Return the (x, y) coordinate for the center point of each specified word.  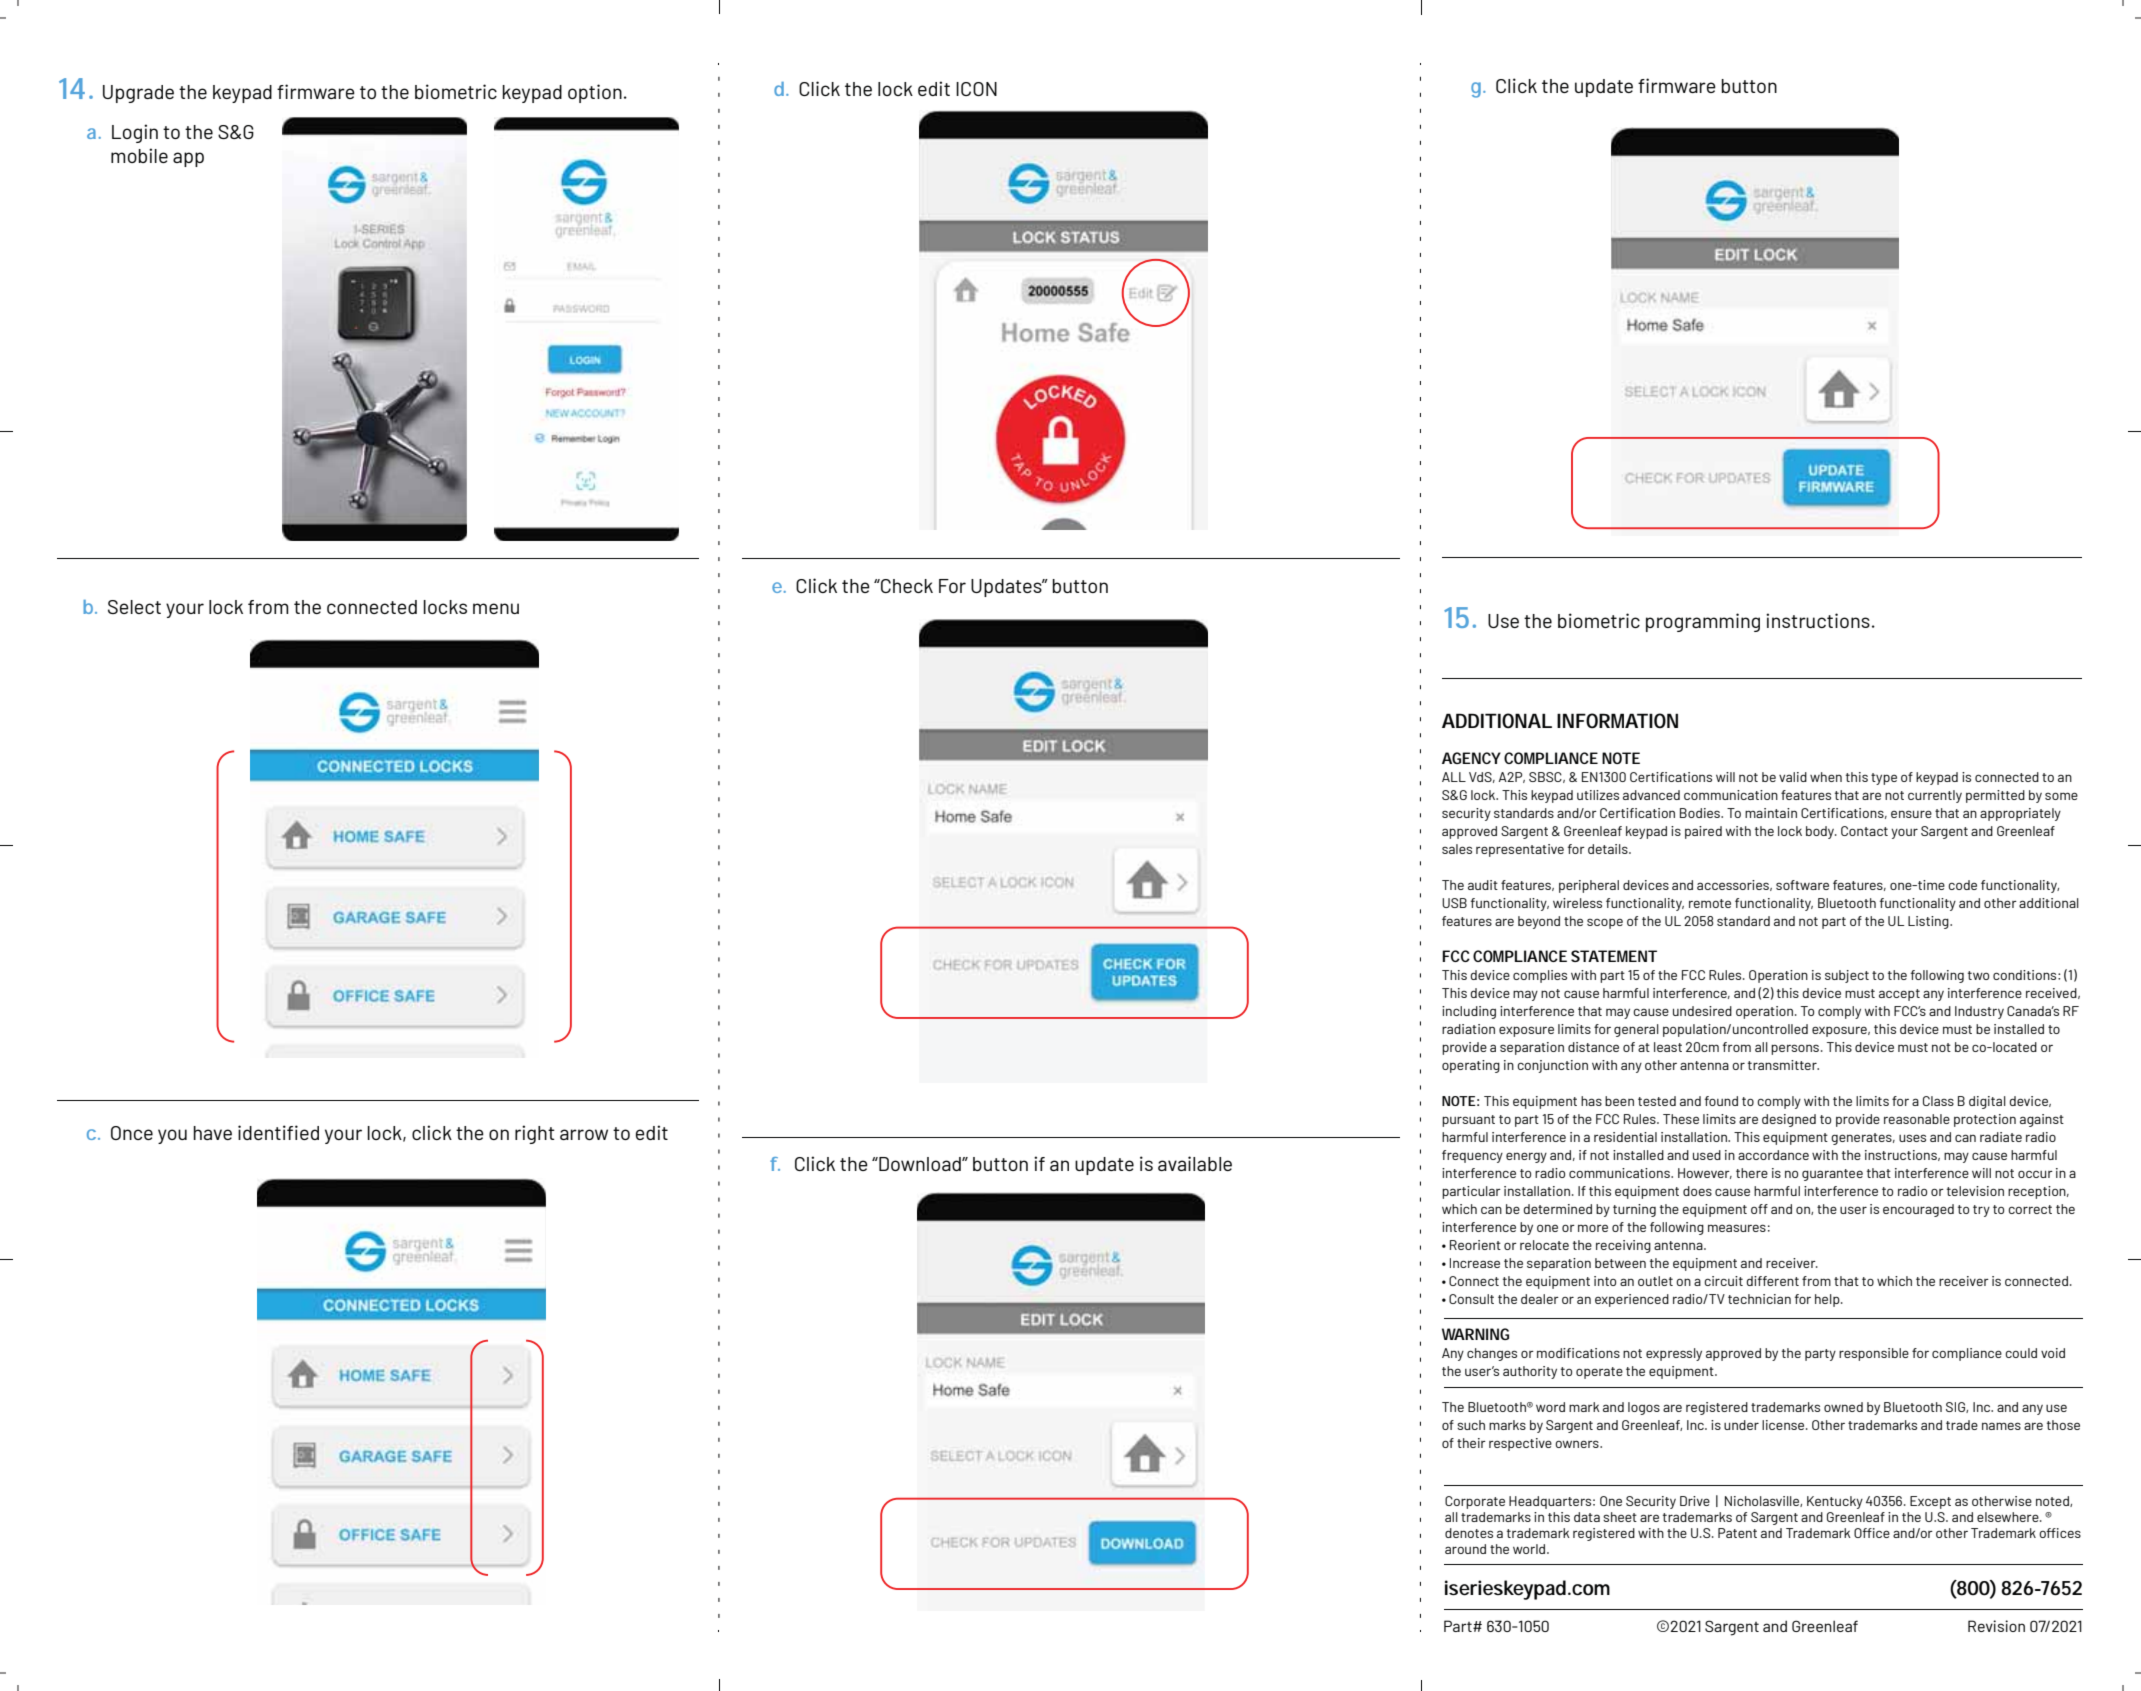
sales (1457, 849)
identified (278, 1132)
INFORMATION (1617, 721)
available (1195, 1163)
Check (906, 586)
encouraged (1918, 1210)
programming (1703, 622)
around (1465, 1549)
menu (496, 608)
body (1821, 832)
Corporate (1475, 1502)
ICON (976, 89)
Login (135, 133)
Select (134, 607)
